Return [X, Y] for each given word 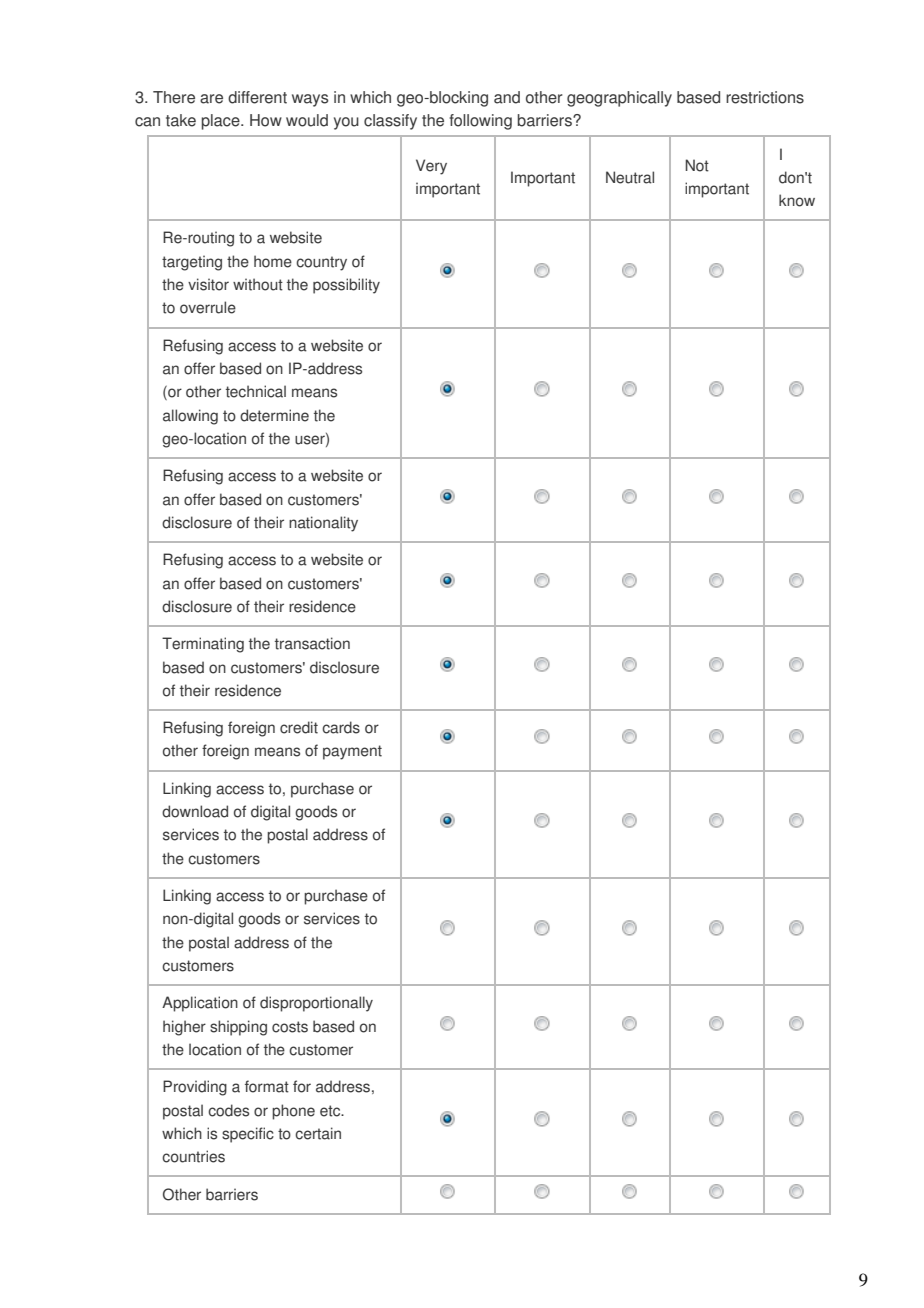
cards [341, 727]
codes [228, 1110]
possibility [346, 286]
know [797, 200]
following [480, 122]
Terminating [203, 645]
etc [331, 1111]
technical [256, 391]
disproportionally [316, 1004]
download [195, 811]
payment [352, 752]
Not [697, 165]
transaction [312, 643]
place [222, 122]
